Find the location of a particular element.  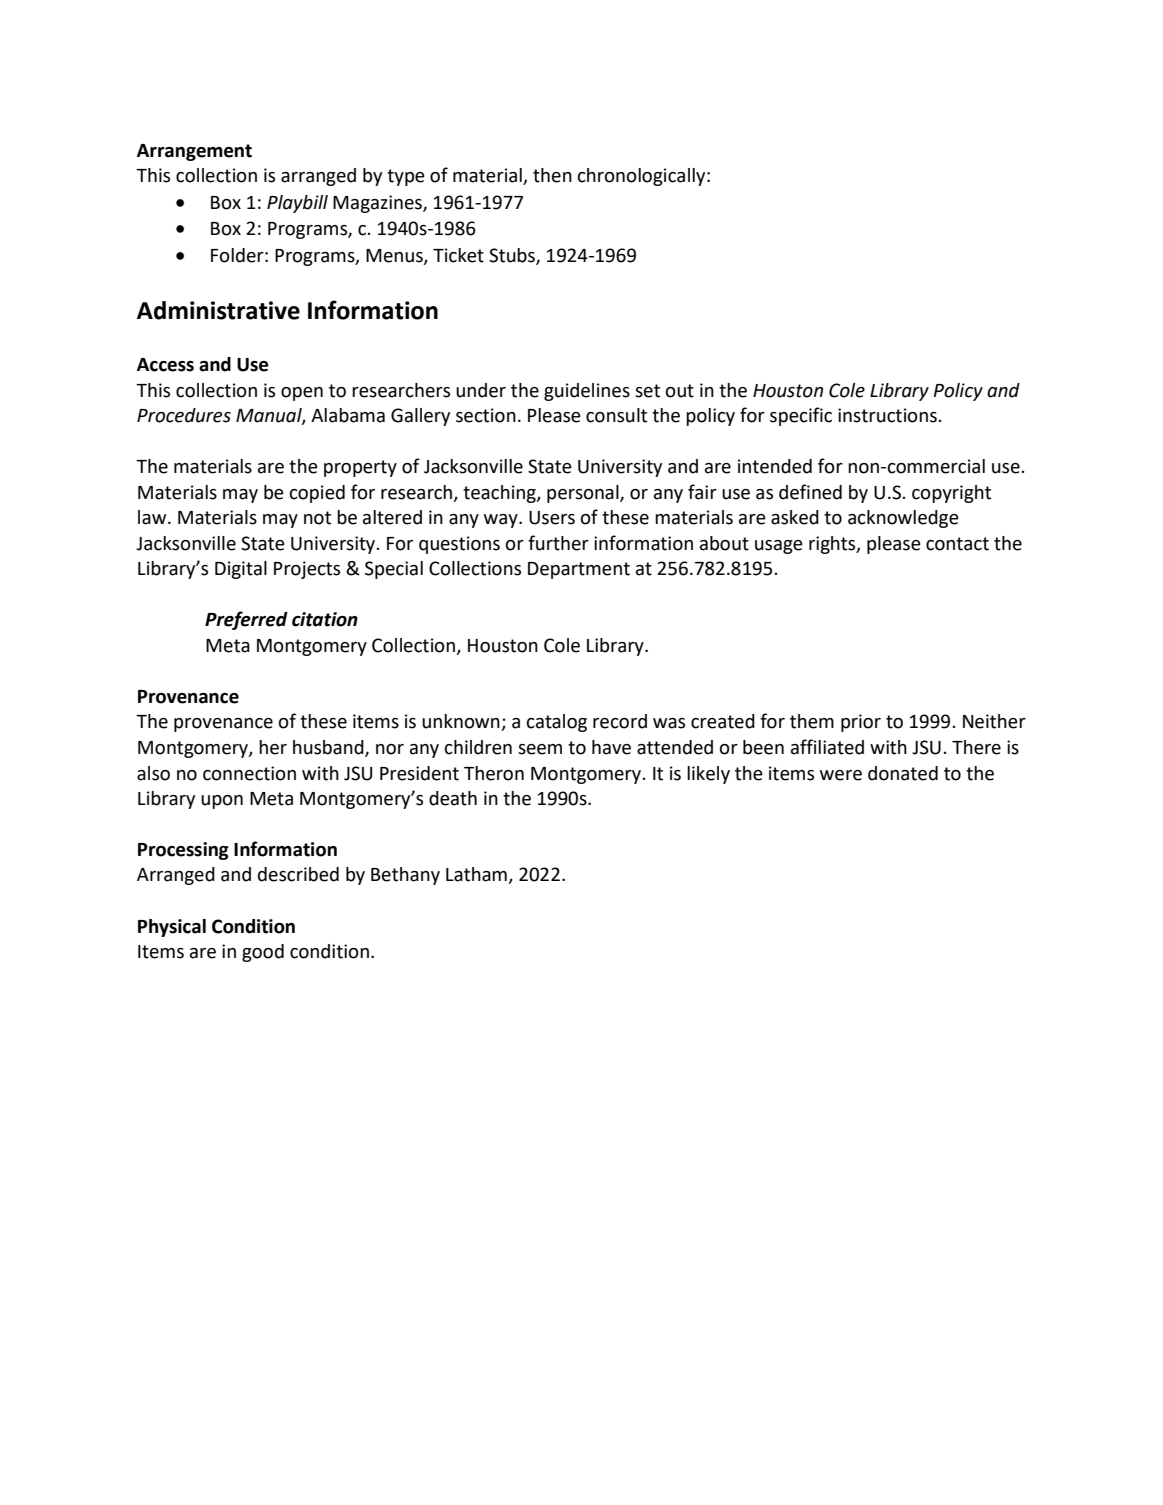

Latham is located at coordinates (477, 875).
